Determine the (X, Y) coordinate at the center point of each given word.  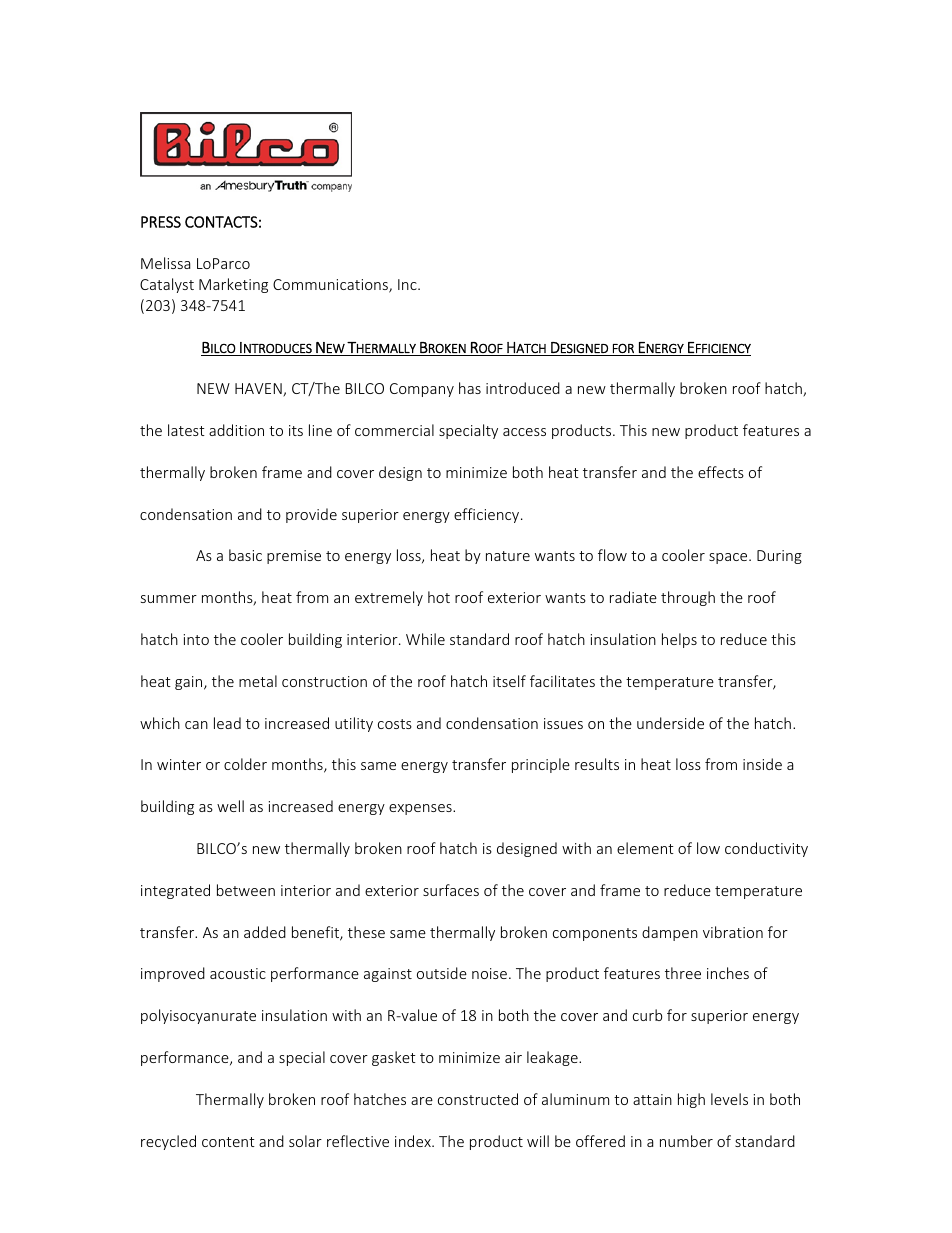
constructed (478, 1099)
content (228, 1142)
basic (245, 555)
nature (508, 556)
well (230, 806)
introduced (523, 388)
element (645, 848)
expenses (421, 809)
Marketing (233, 285)
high (691, 1100)
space (729, 558)
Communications (331, 286)
